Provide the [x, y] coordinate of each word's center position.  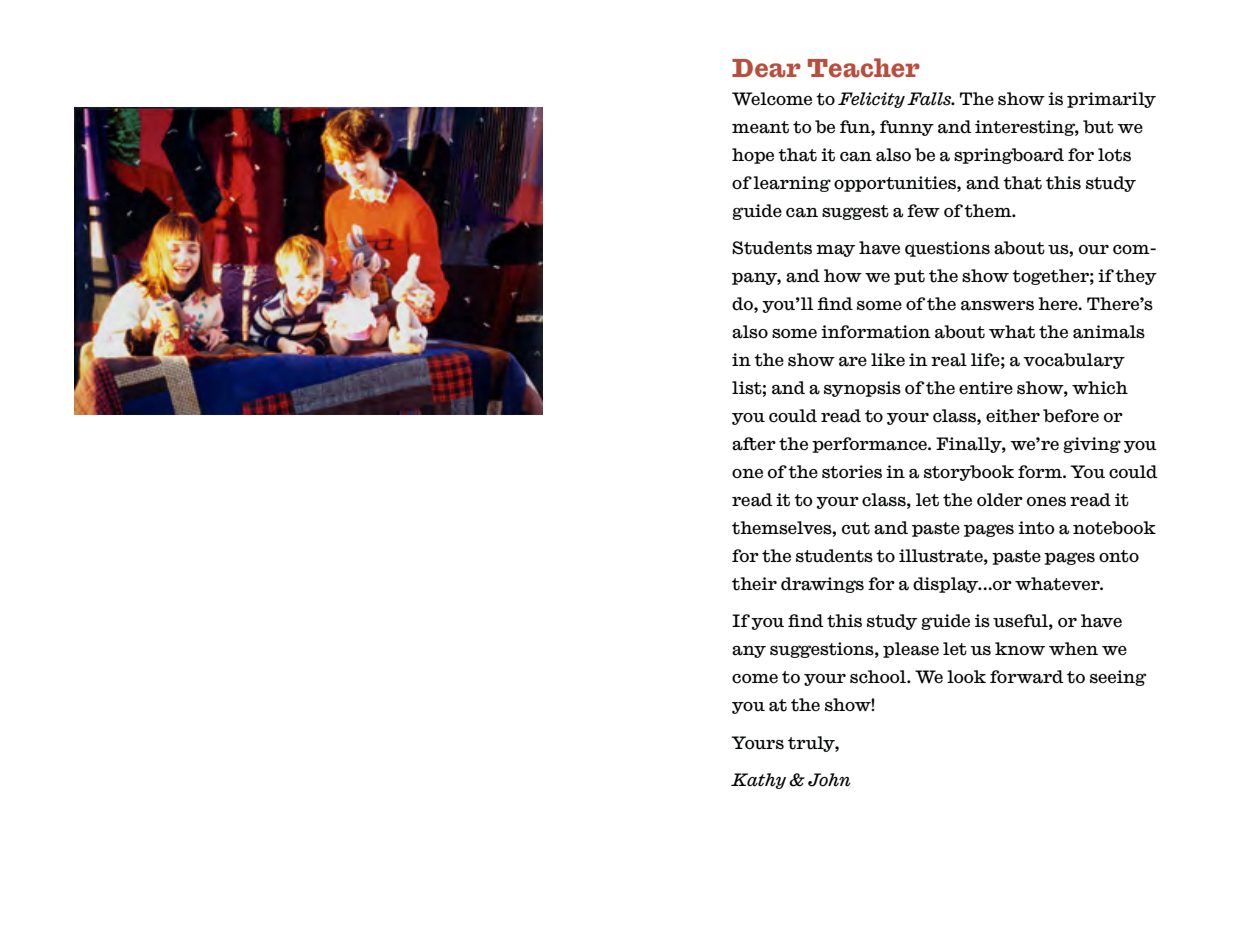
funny [907, 128]
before [1071, 416]
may [835, 251]
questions [947, 249]
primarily [1111, 100]
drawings [822, 585]
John [829, 780]
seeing [1118, 678]
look [966, 677]
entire [986, 388]
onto [1119, 556]
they [1136, 277]
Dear [766, 68]
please [911, 650]
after [754, 444]
